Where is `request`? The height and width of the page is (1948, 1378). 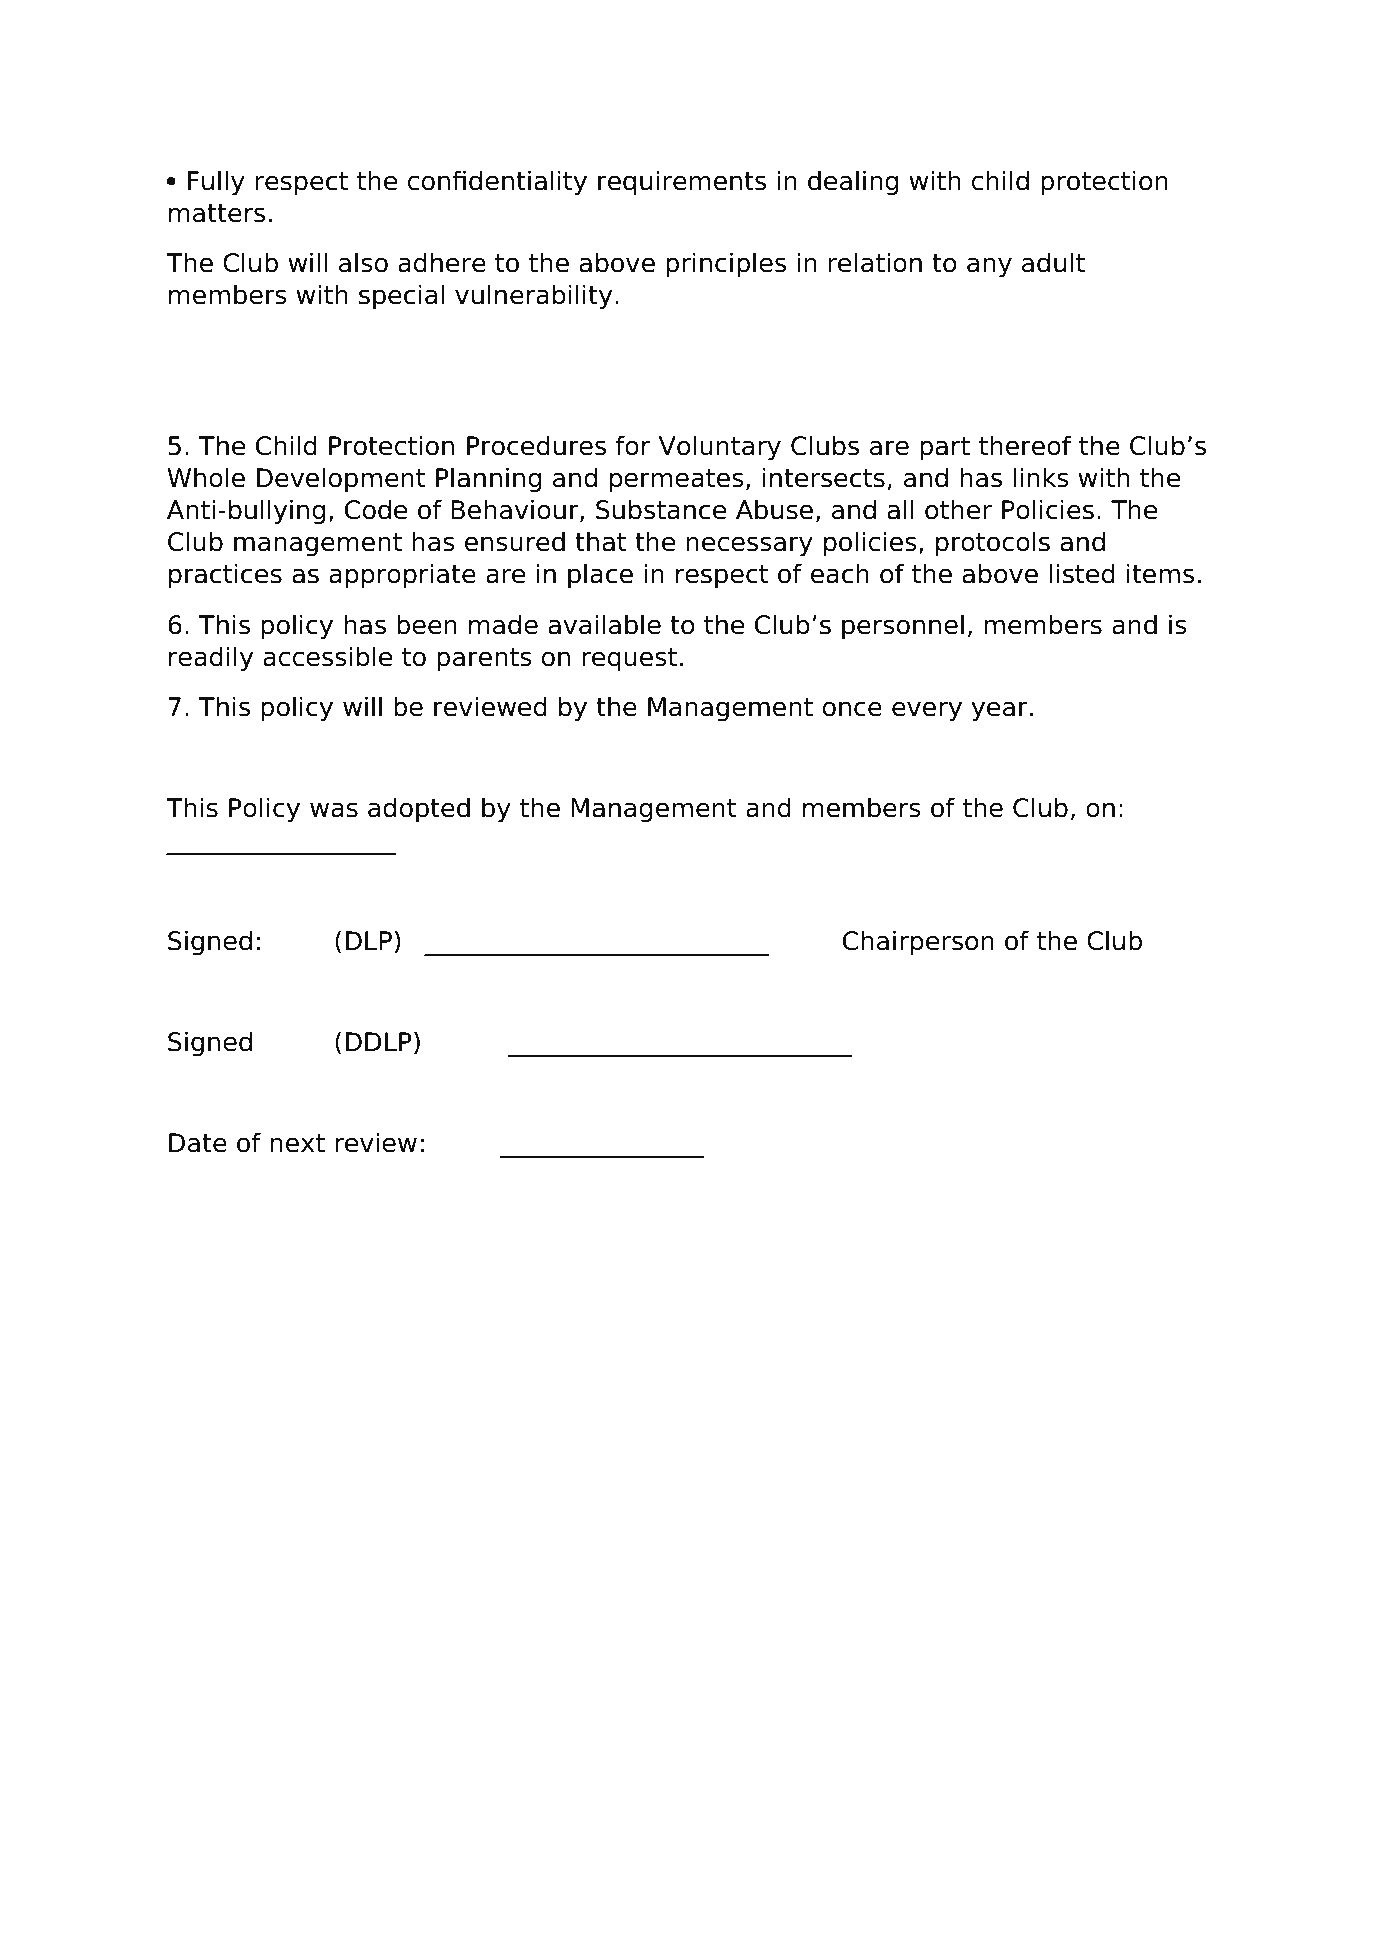 request is located at coordinates (629, 660).
